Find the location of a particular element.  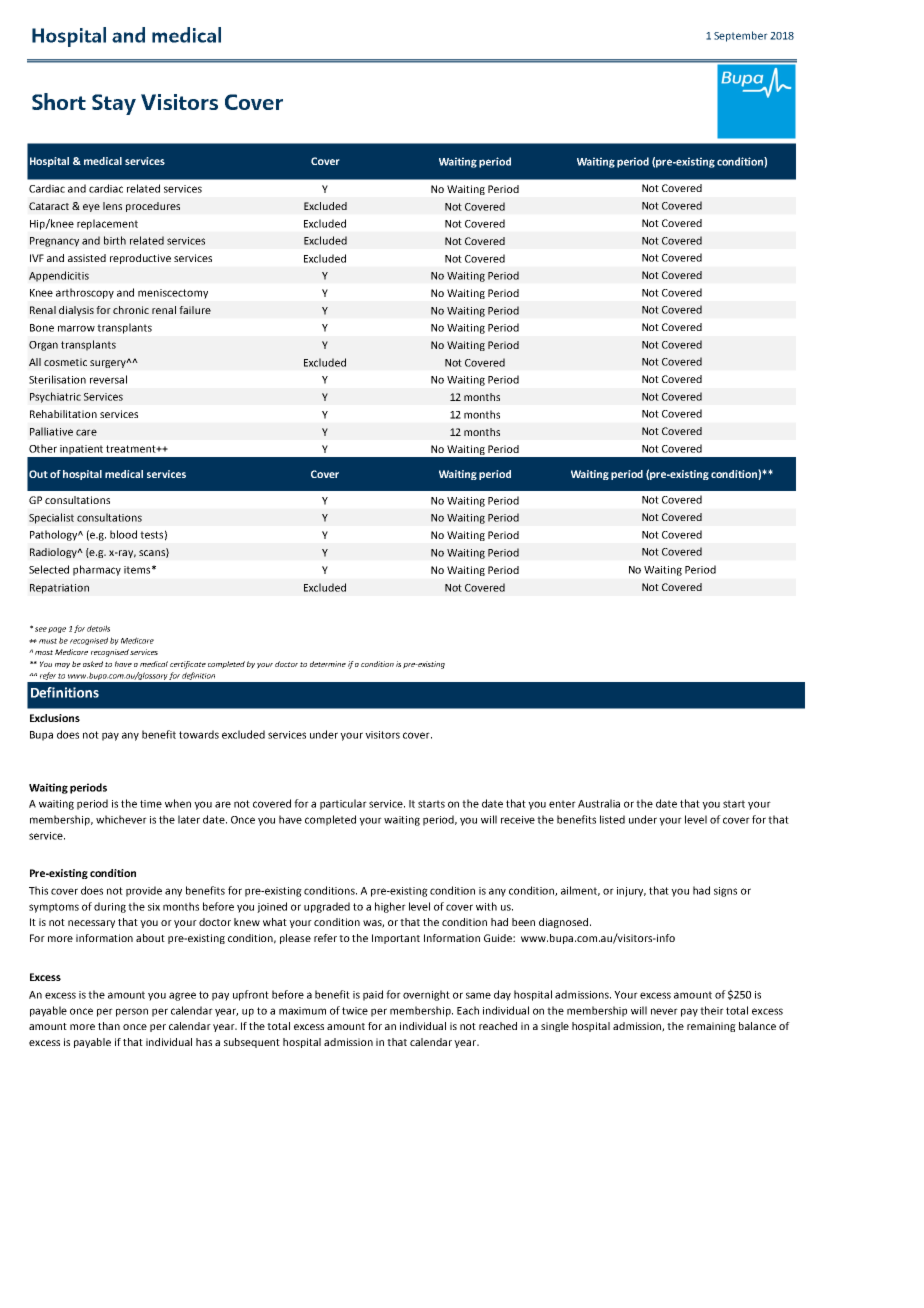

paid is located at coordinates (373, 995).
